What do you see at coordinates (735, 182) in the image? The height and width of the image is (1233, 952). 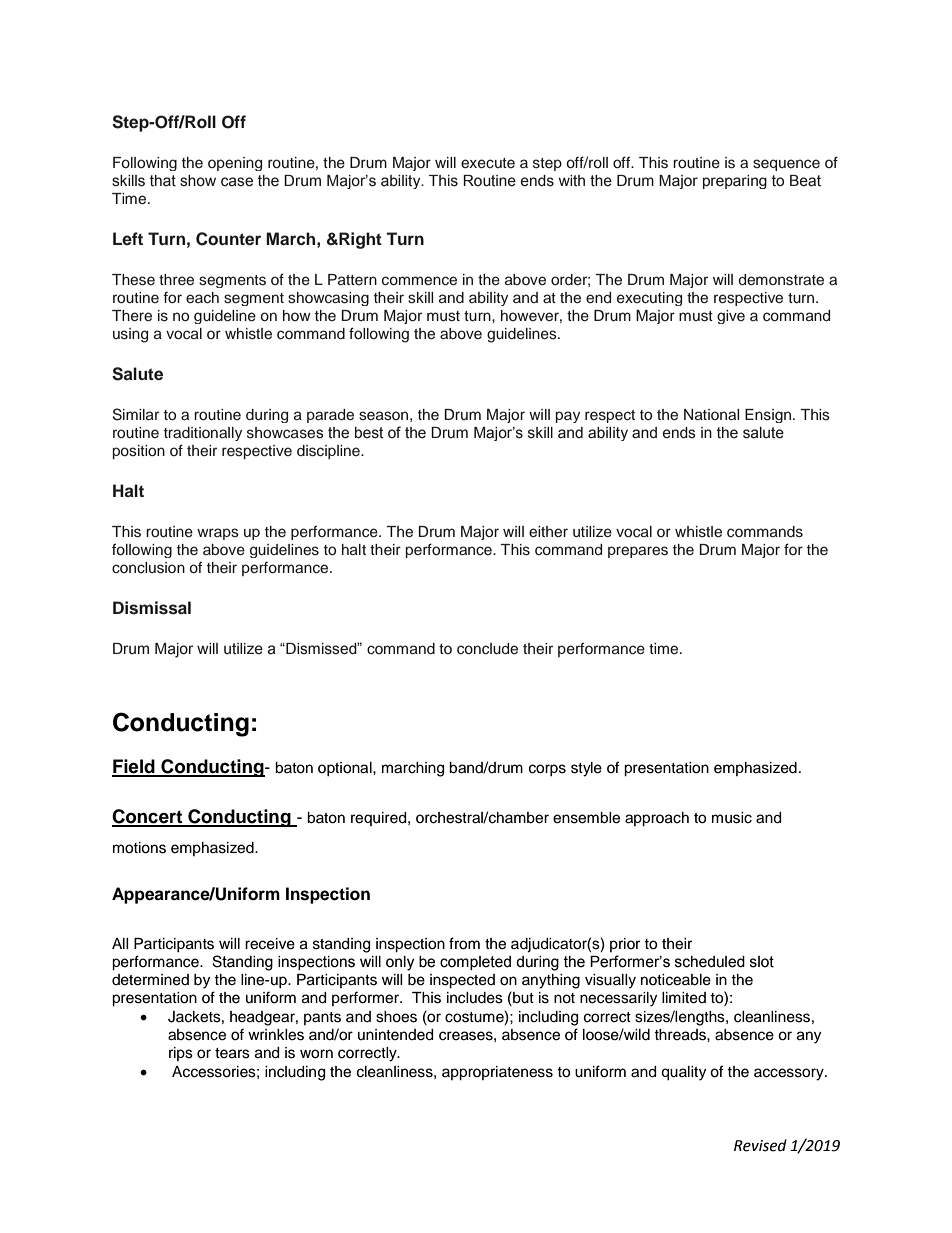 I see `preparing` at bounding box center [735, 182].
